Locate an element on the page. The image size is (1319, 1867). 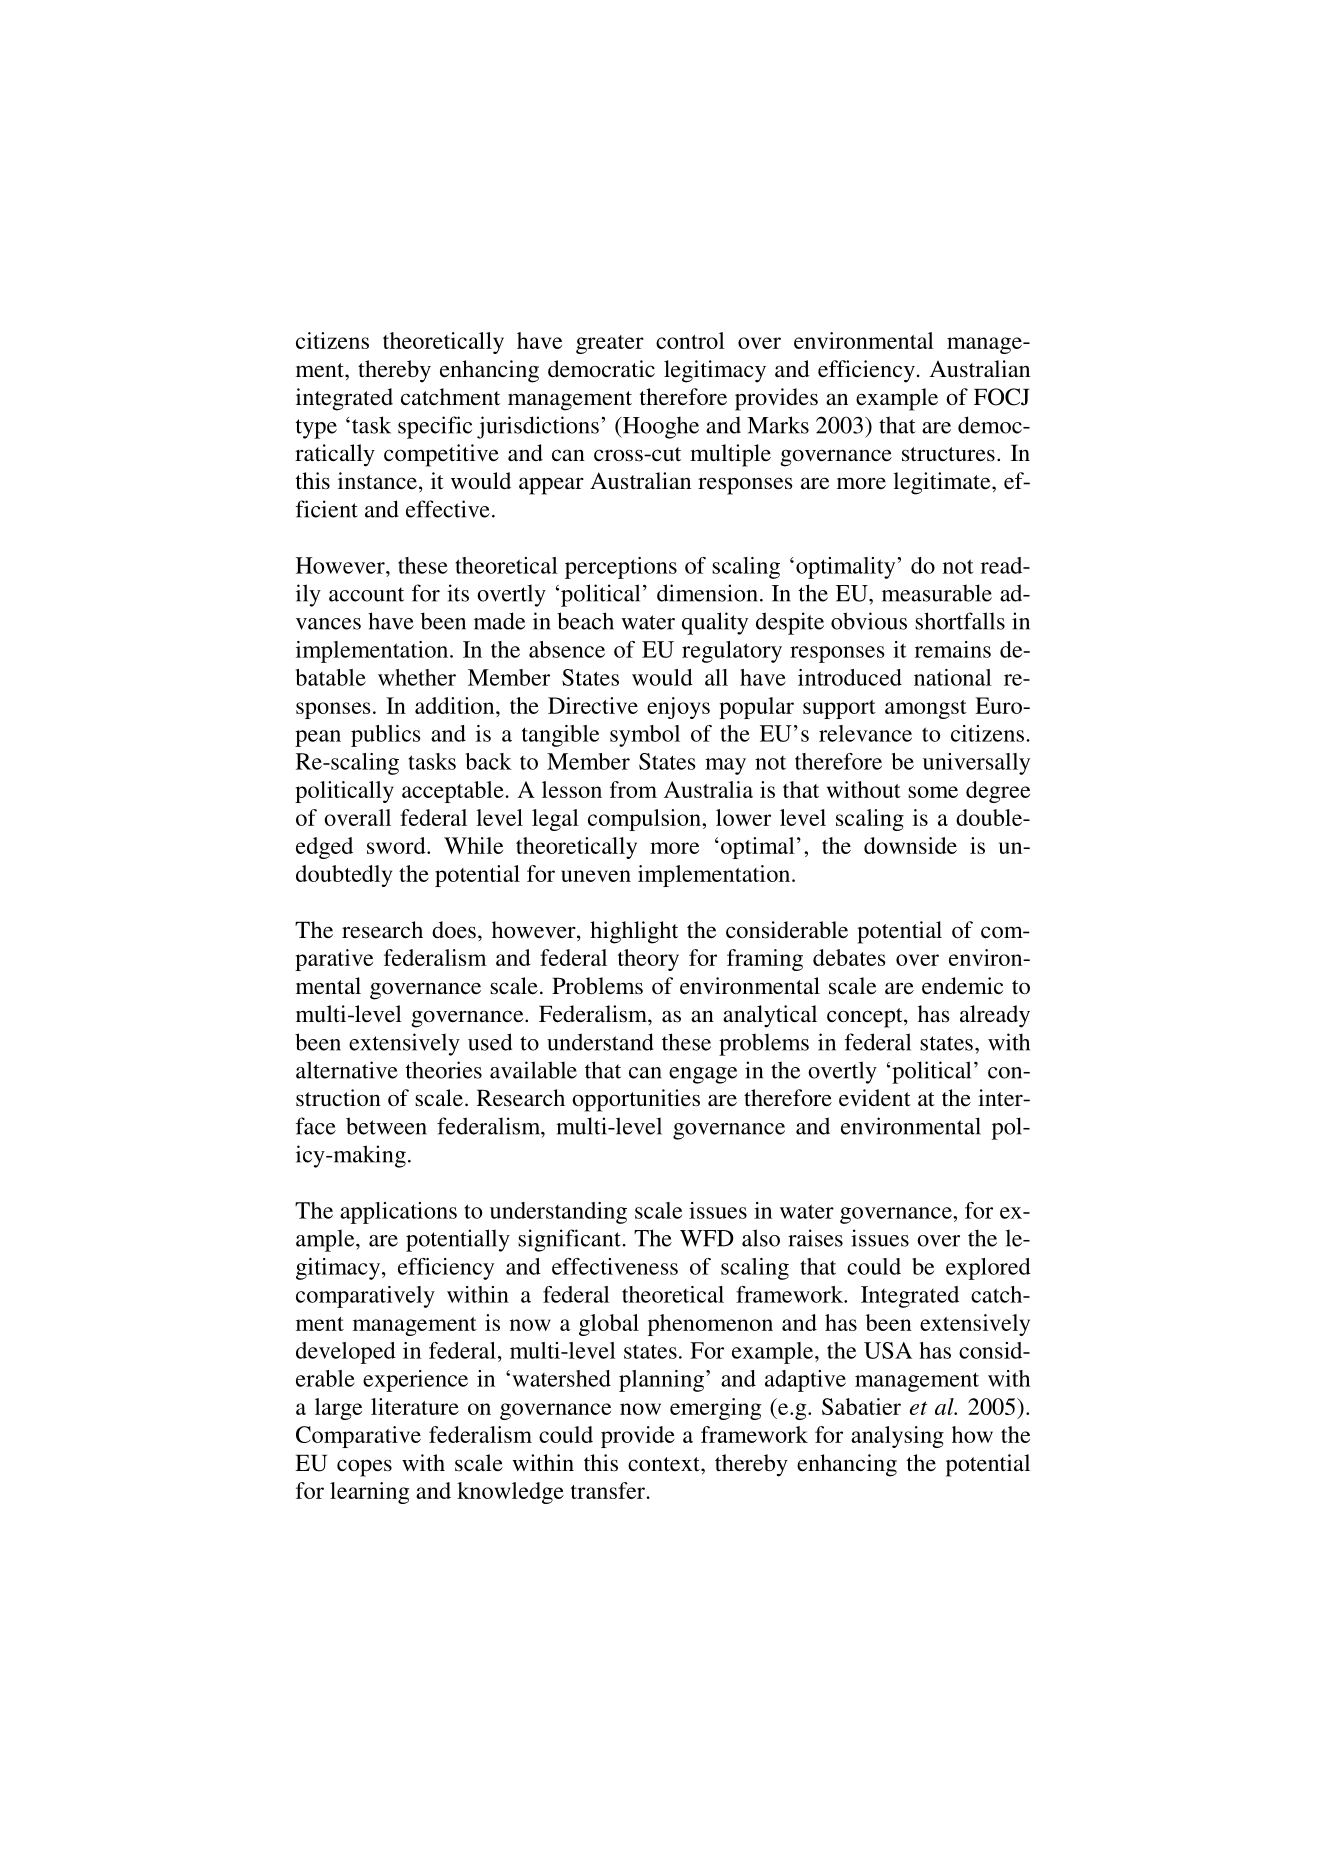
debates is located at coordinates (849, 957).
